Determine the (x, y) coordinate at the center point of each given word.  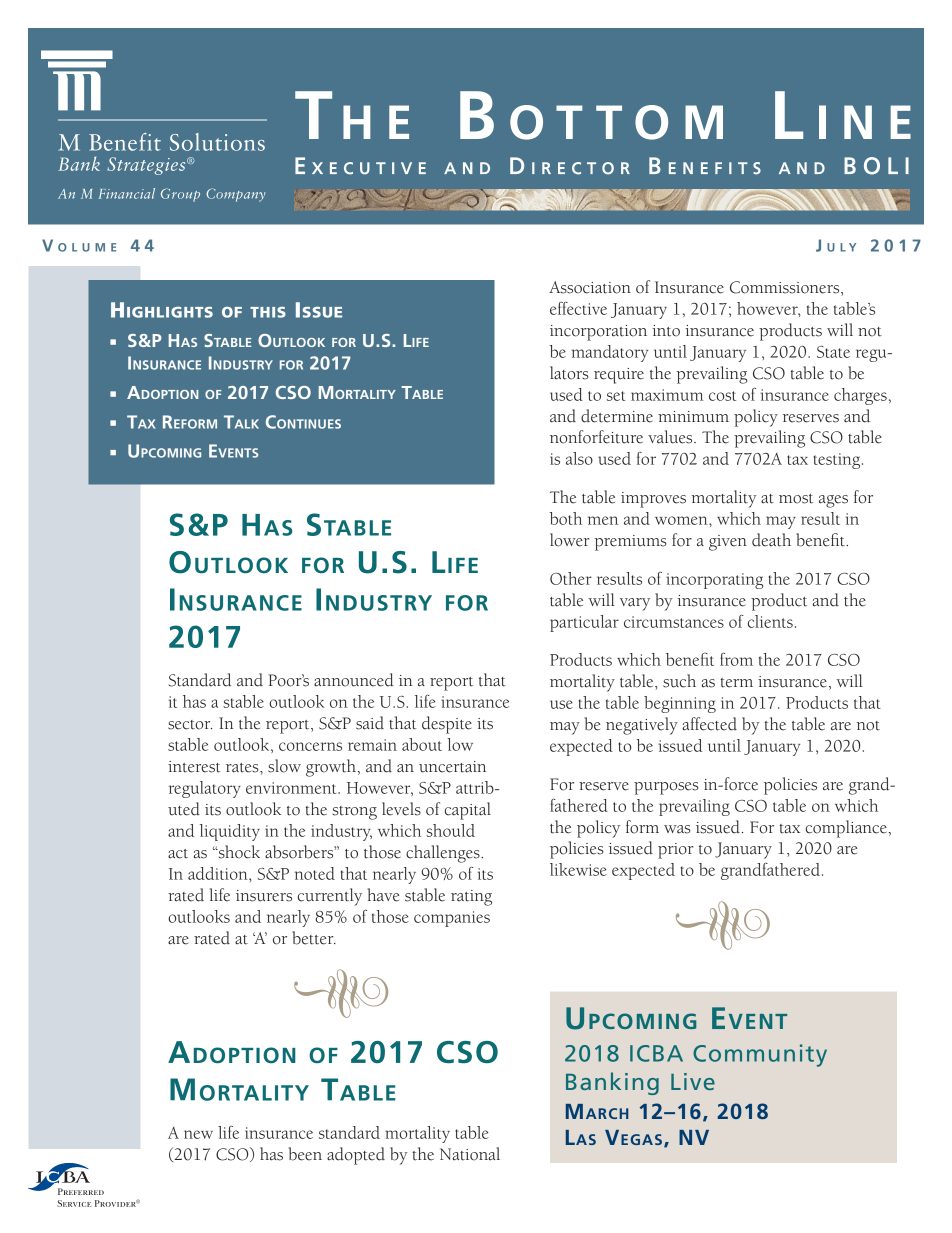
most (796, 499)
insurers (264, 896)
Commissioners (786, 288)
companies (452, 919)
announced (354, 680)
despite (447, 725)
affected (709, 724)
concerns (310, 746)
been (305, 1154)
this (268, 312)
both (565, 518)
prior (676, 851)
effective (578, 308)
